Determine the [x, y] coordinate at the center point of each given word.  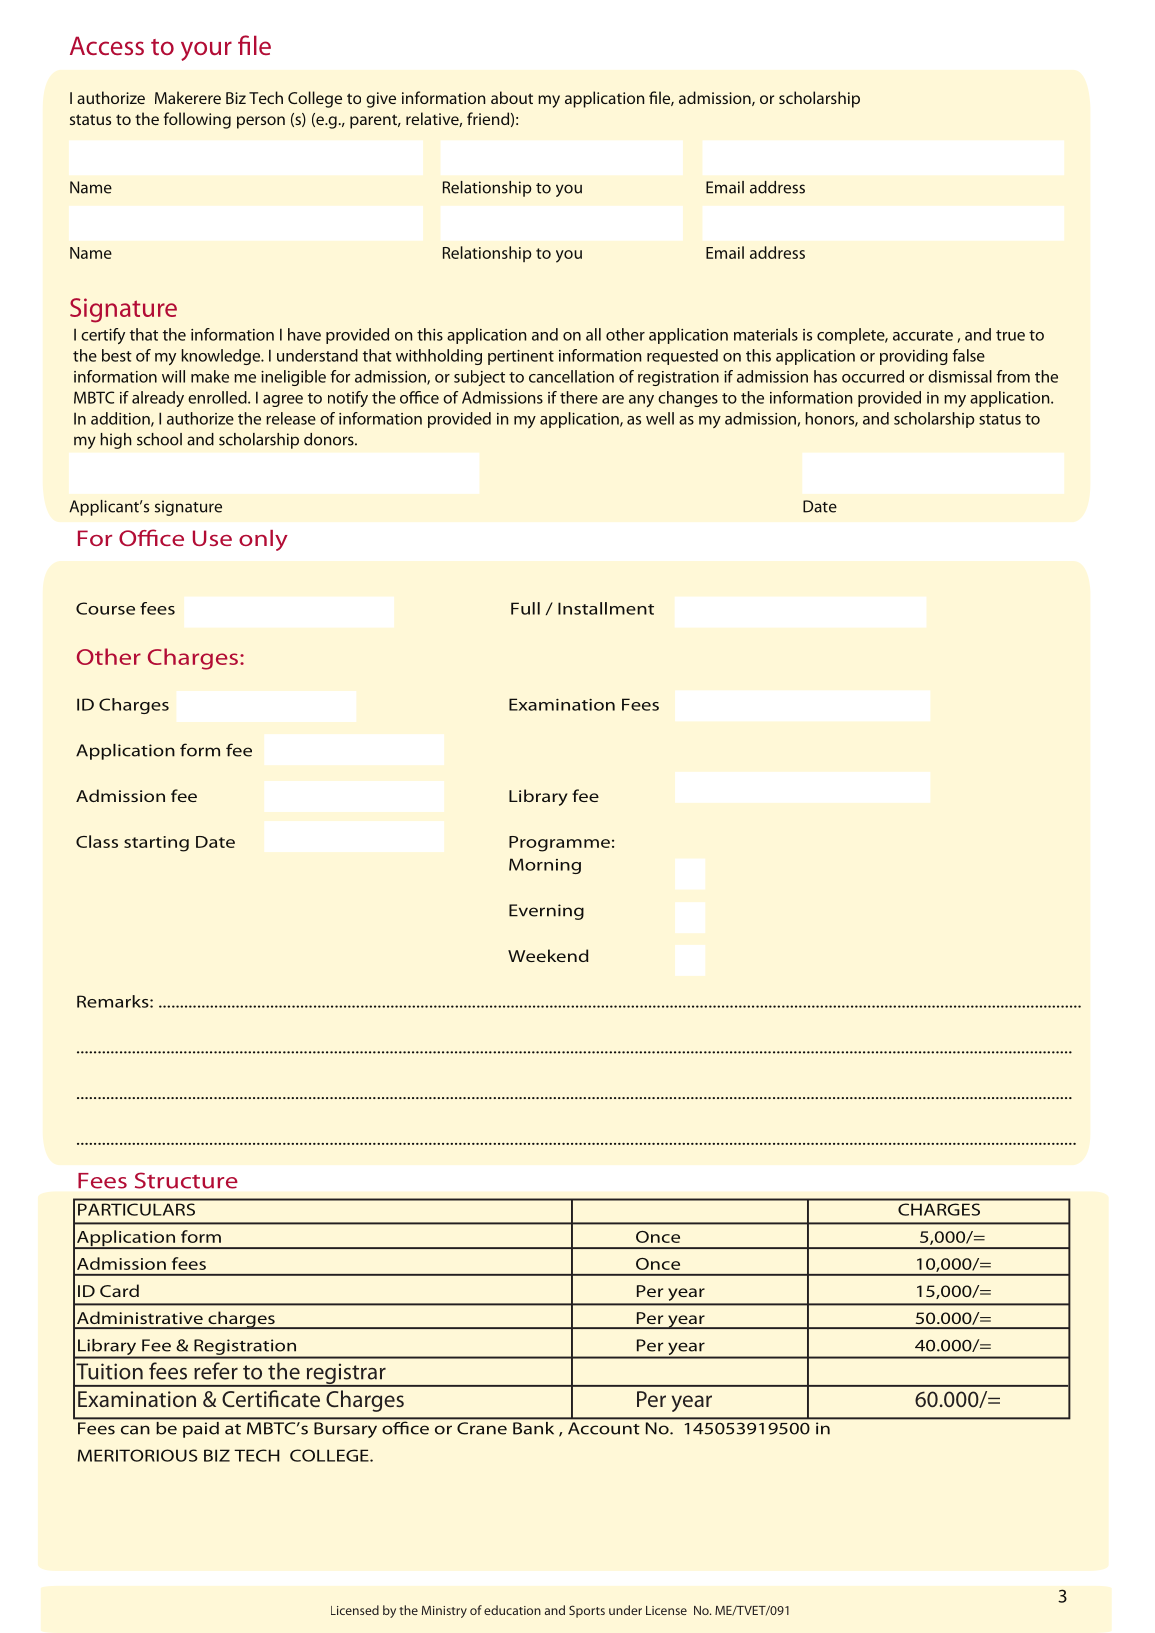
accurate [923, 335]
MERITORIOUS [138, 1455]
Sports [587, 1611]
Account [603, 1428]
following [197, 120]
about [512, 97]
